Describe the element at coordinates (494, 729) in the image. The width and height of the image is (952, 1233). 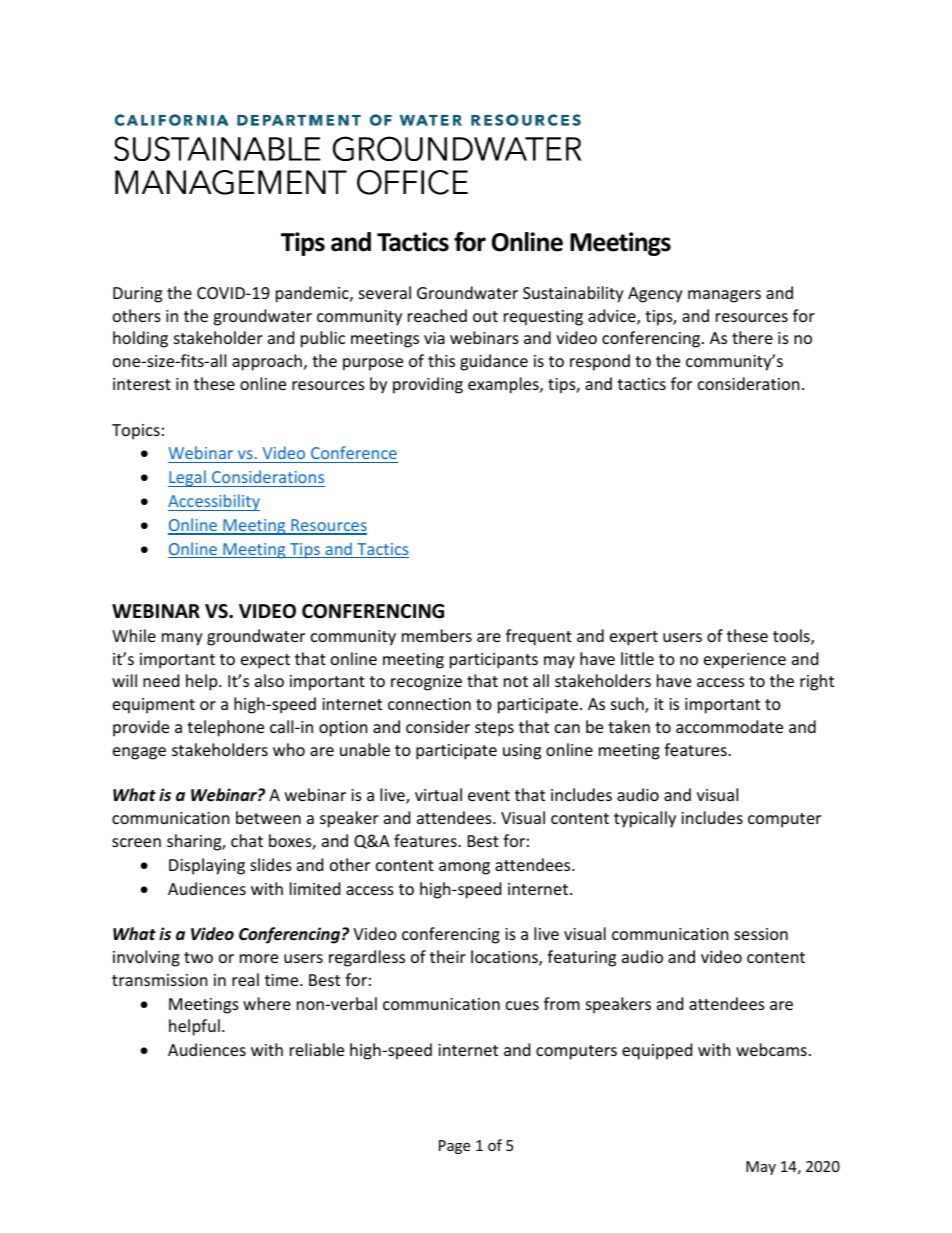
I see `steps` at that location.
